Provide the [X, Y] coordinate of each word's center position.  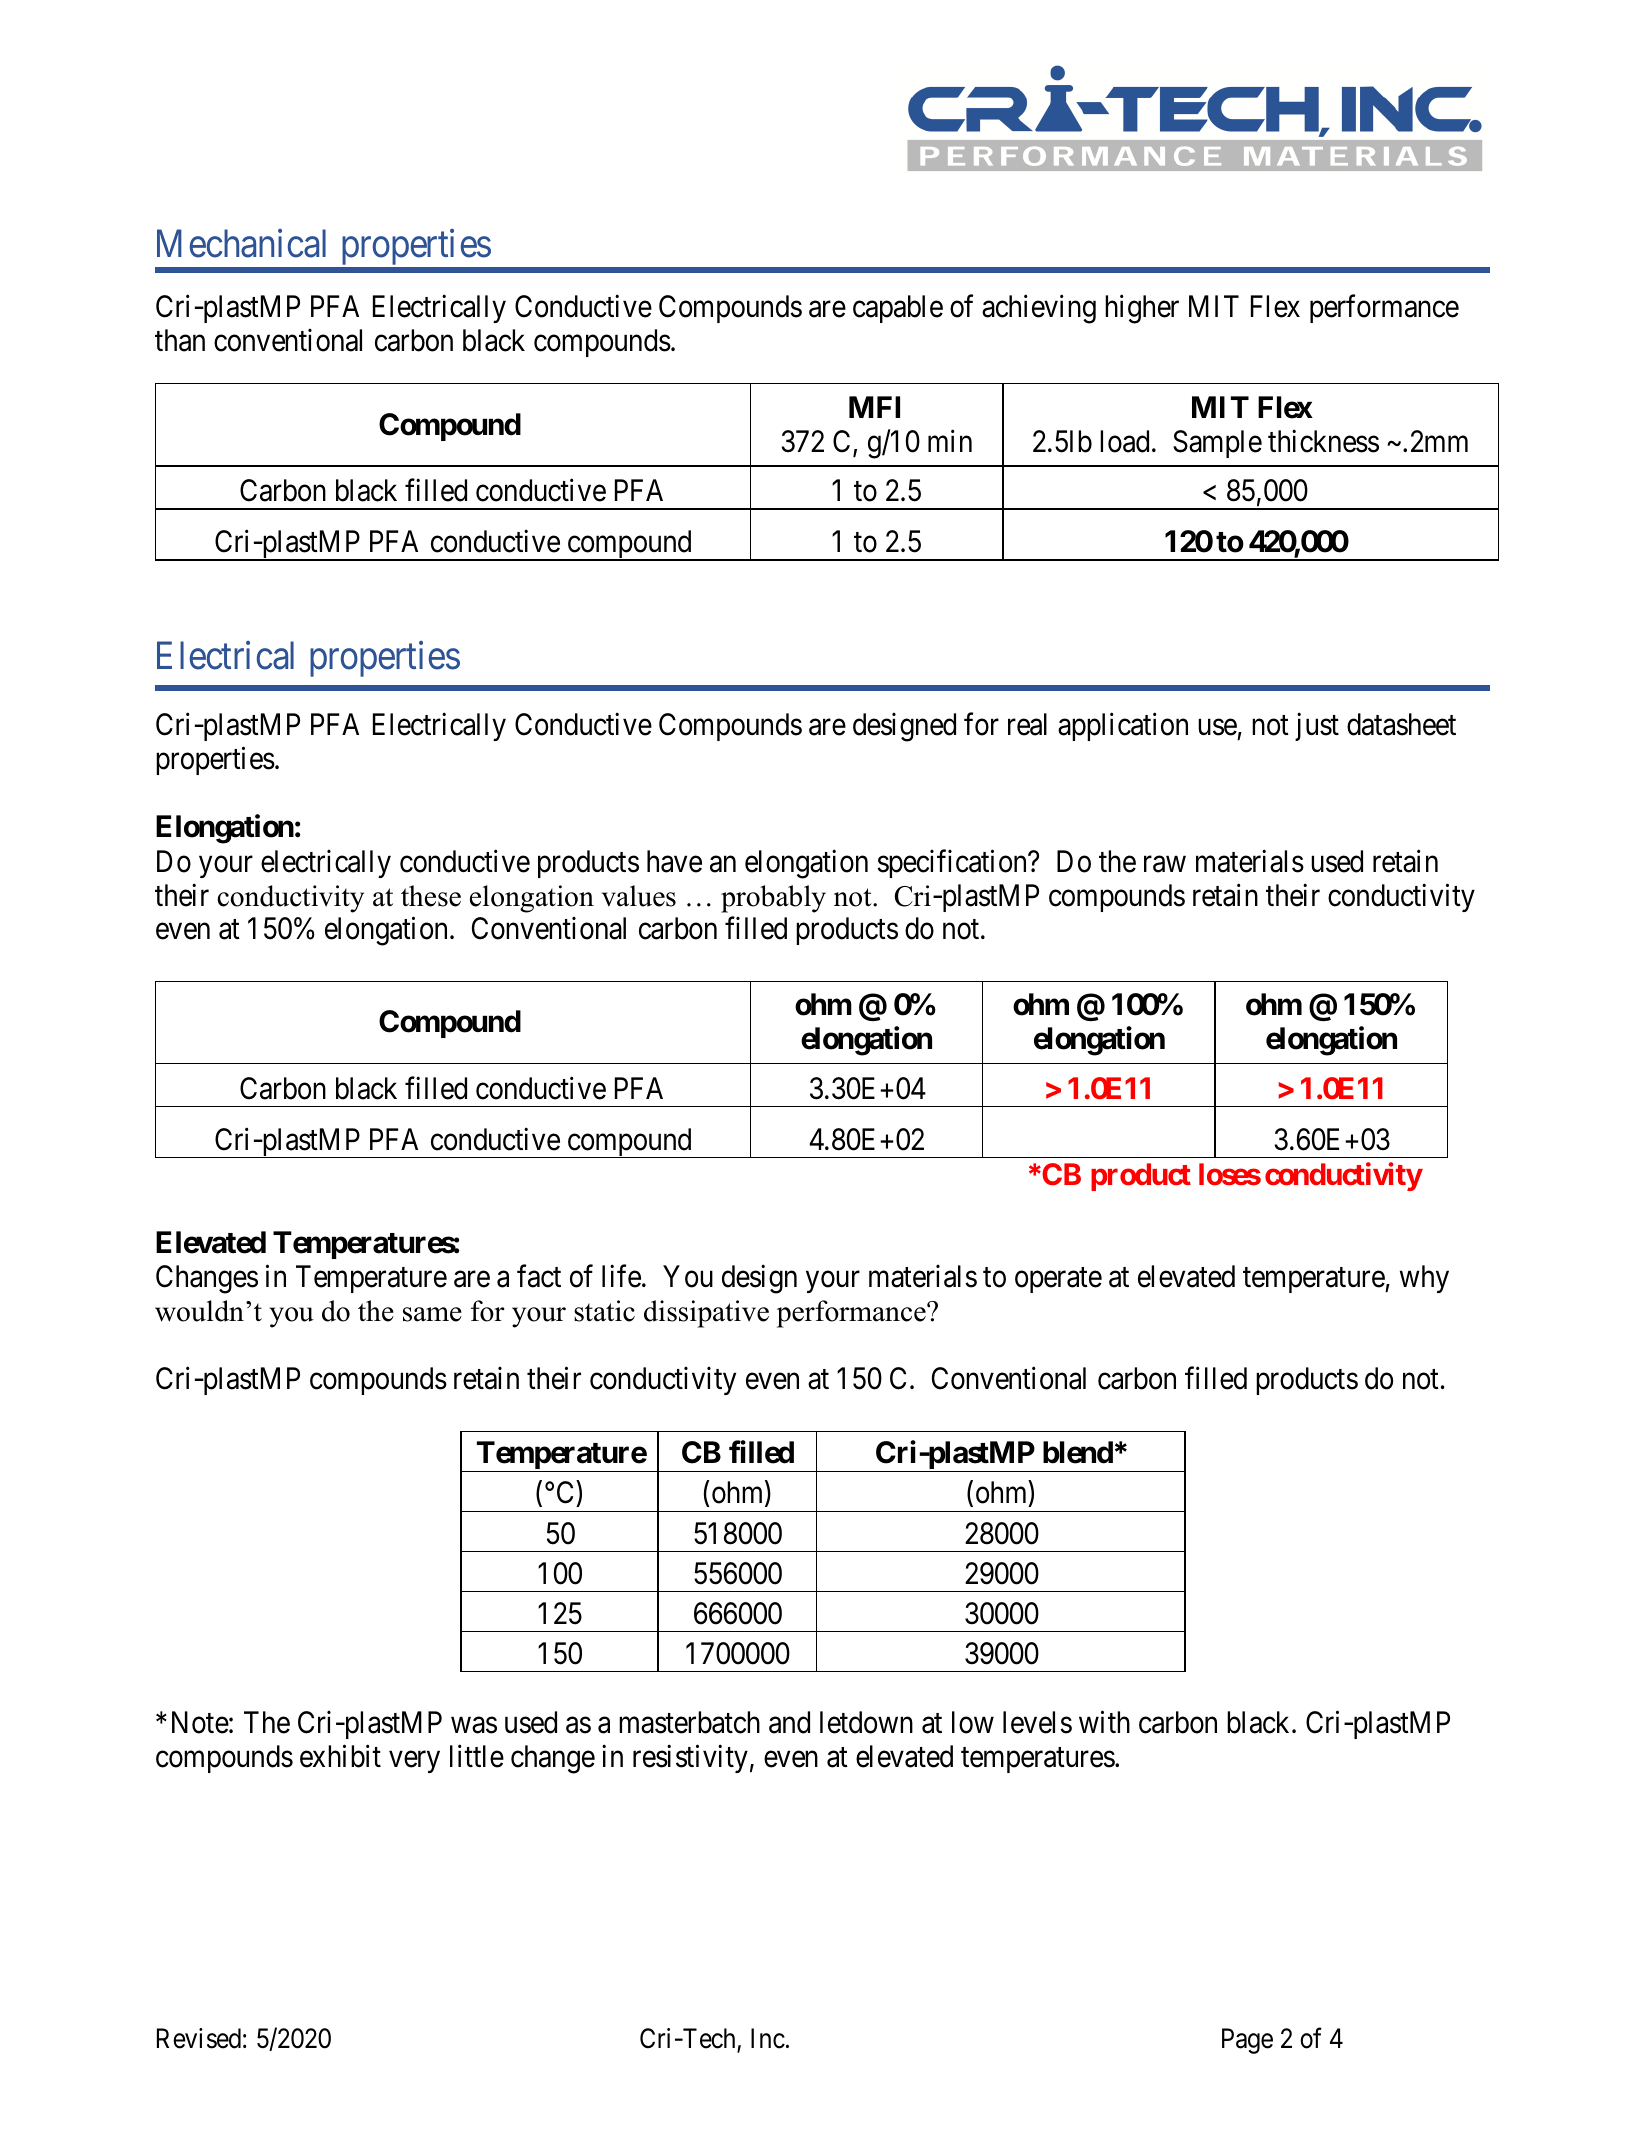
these [431, 896]
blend [1078, 1452]
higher [1142, 309]
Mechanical [241, 243]
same [432, 1314]
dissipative [706, 1314]
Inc [768, 2038]
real [1027, 724]
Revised [199, 2038]
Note [200, 1723]
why [1424, 1279]
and [789, 1722]
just [1317, 727]
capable [898, 309]
